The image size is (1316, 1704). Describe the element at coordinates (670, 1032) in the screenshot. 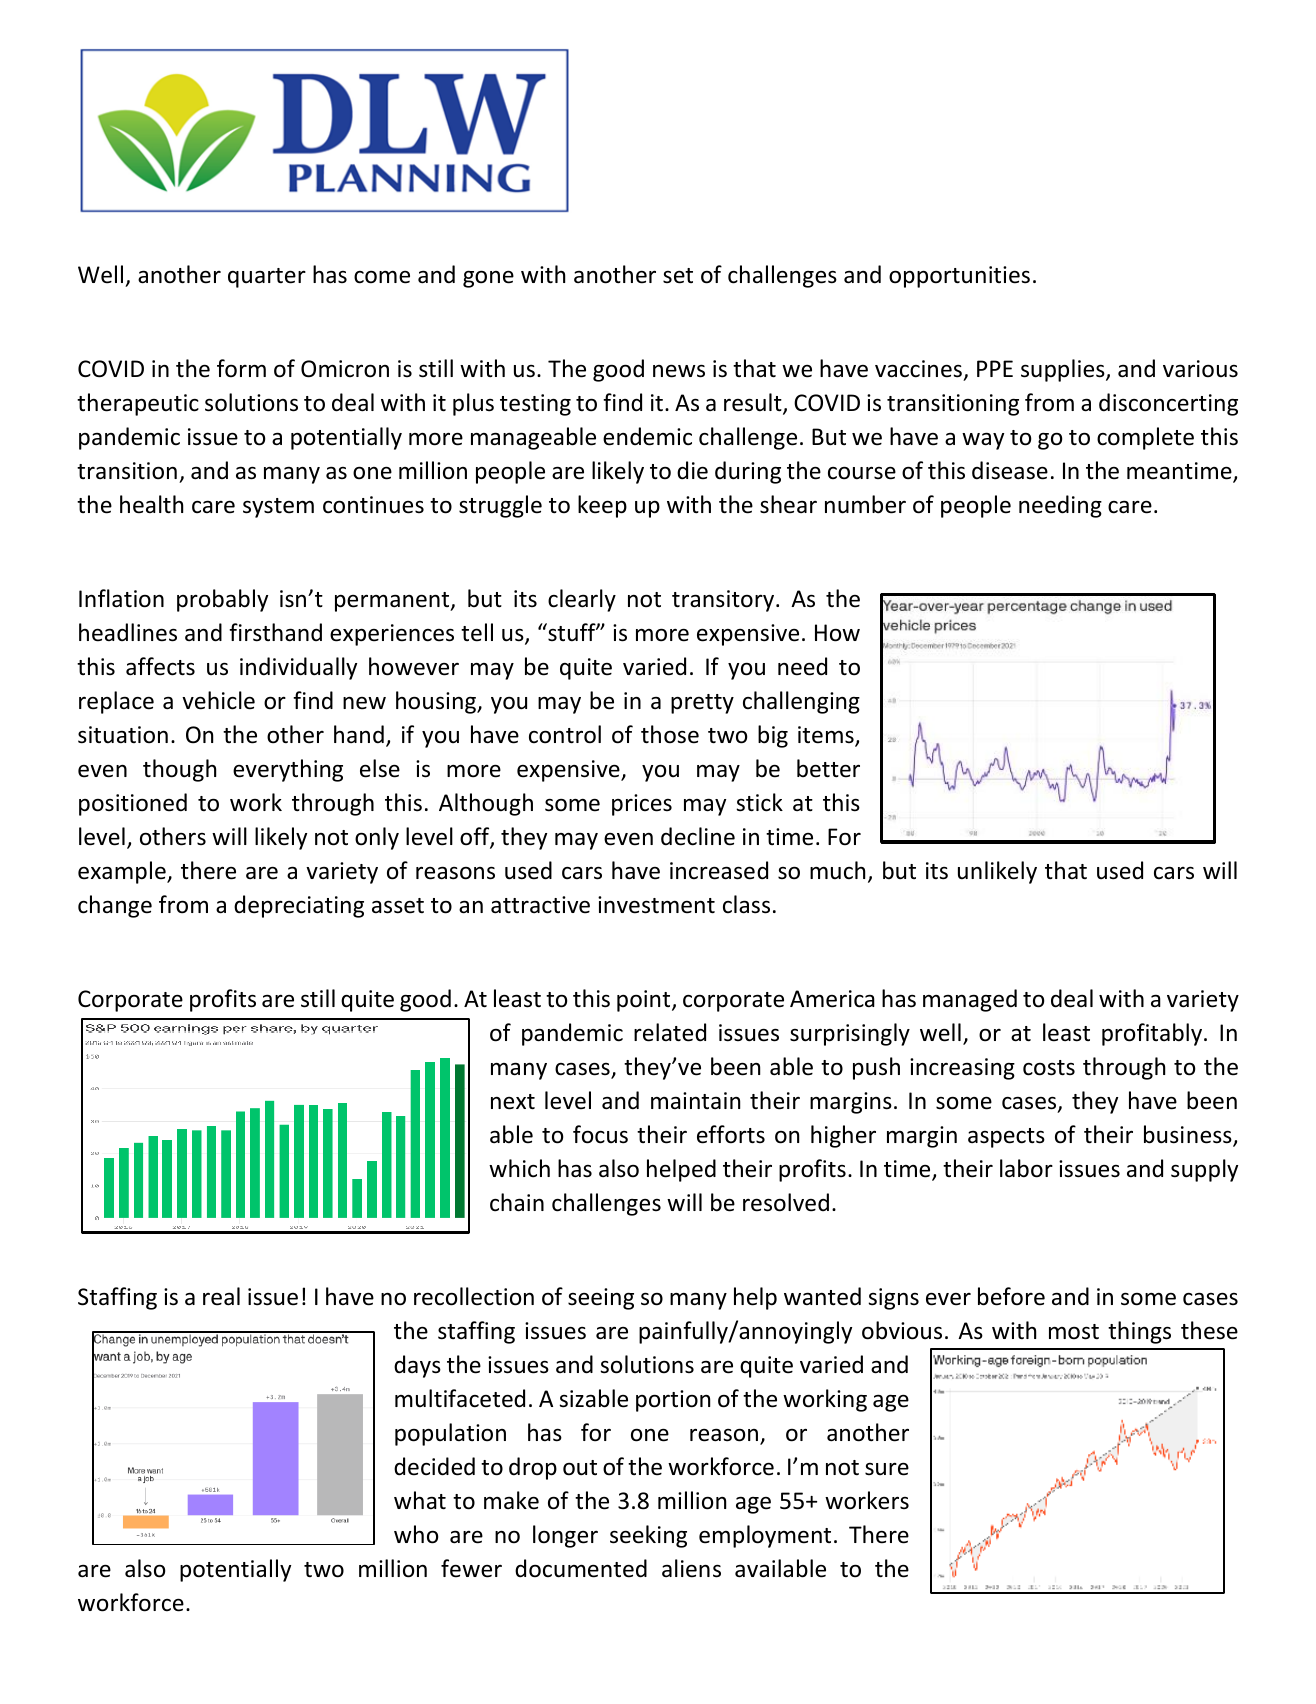

I see `related` at that location.
